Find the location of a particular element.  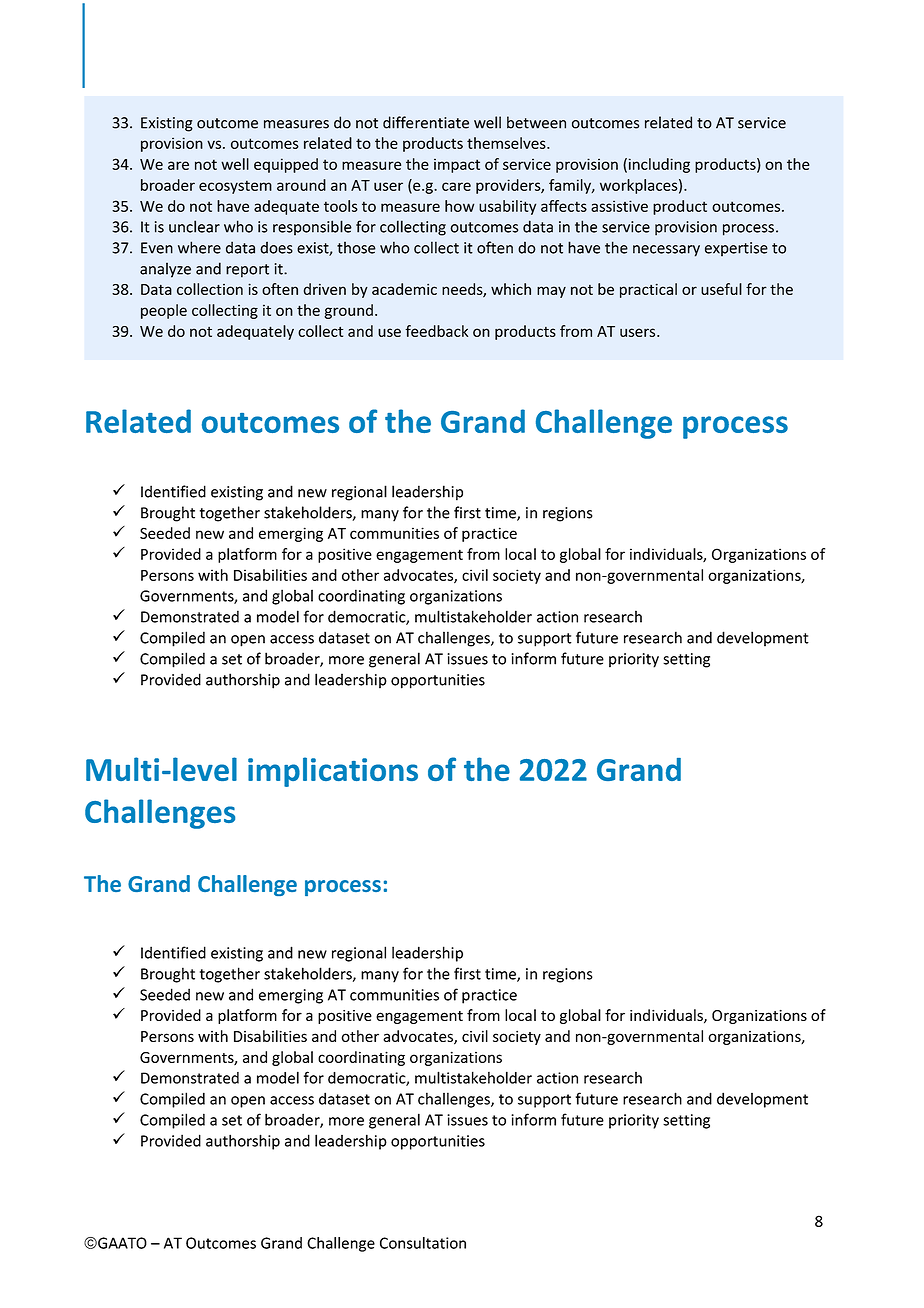

feedback is located at coordinates (436, 331).
